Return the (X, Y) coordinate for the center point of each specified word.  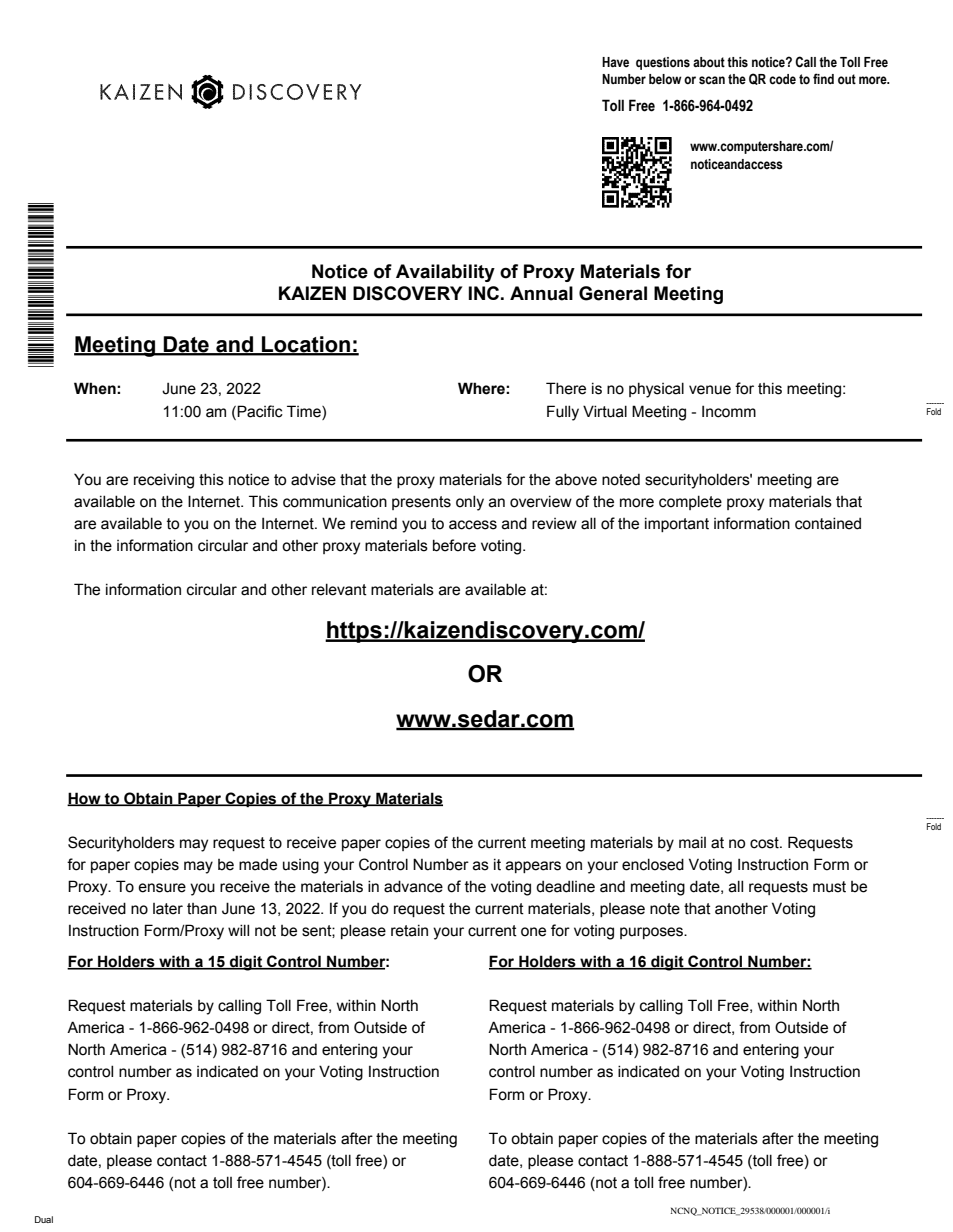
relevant (339, 589)
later (168, 909)
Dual (44, 1219)
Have (615, 62)
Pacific (260, 411)
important (677, 524)
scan (712, 80)
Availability (445, 273)
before (454, 545)
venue (710, 390)
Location (306, 345)
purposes (652, 933)
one (533, 932)
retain (409, 930)
